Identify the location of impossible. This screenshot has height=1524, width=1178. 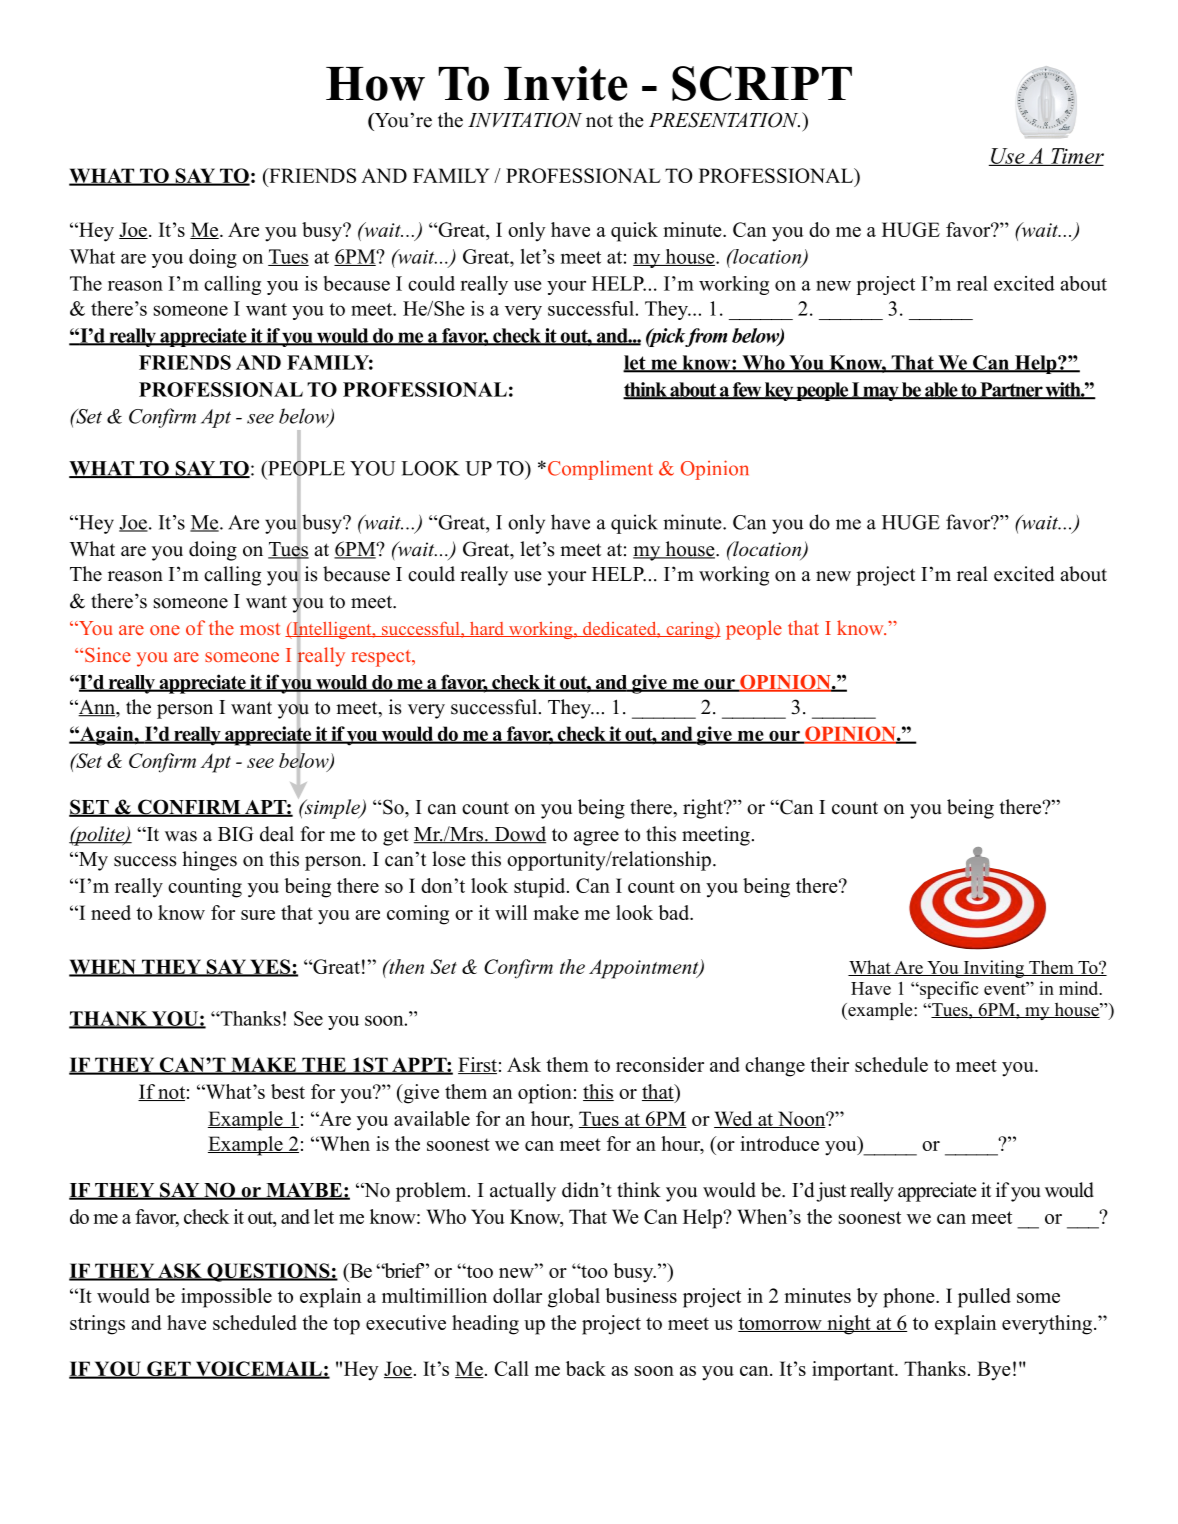
(226, 1298).
